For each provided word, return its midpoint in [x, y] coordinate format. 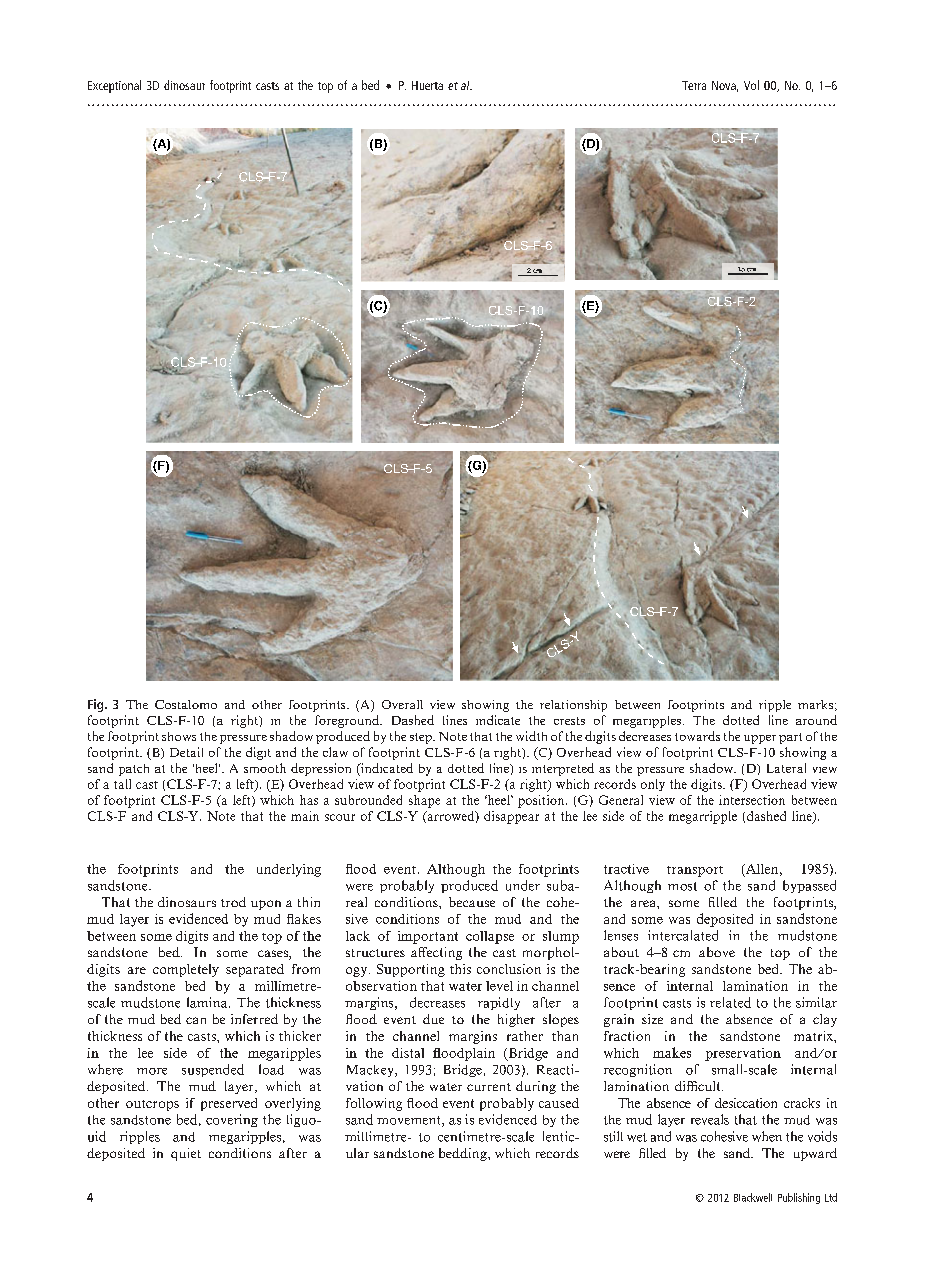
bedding [464, 1154]
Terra [694, 85]
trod [233, 902]
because [472, 902]
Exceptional [114, 86]
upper [760, 739]
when [767, 1136]
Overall [402, 704]
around [816, 720]
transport [695, 871]
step [422, 738]
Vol [751, 85]
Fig [97, 705]
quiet [186, 1154]
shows [179, 736]
